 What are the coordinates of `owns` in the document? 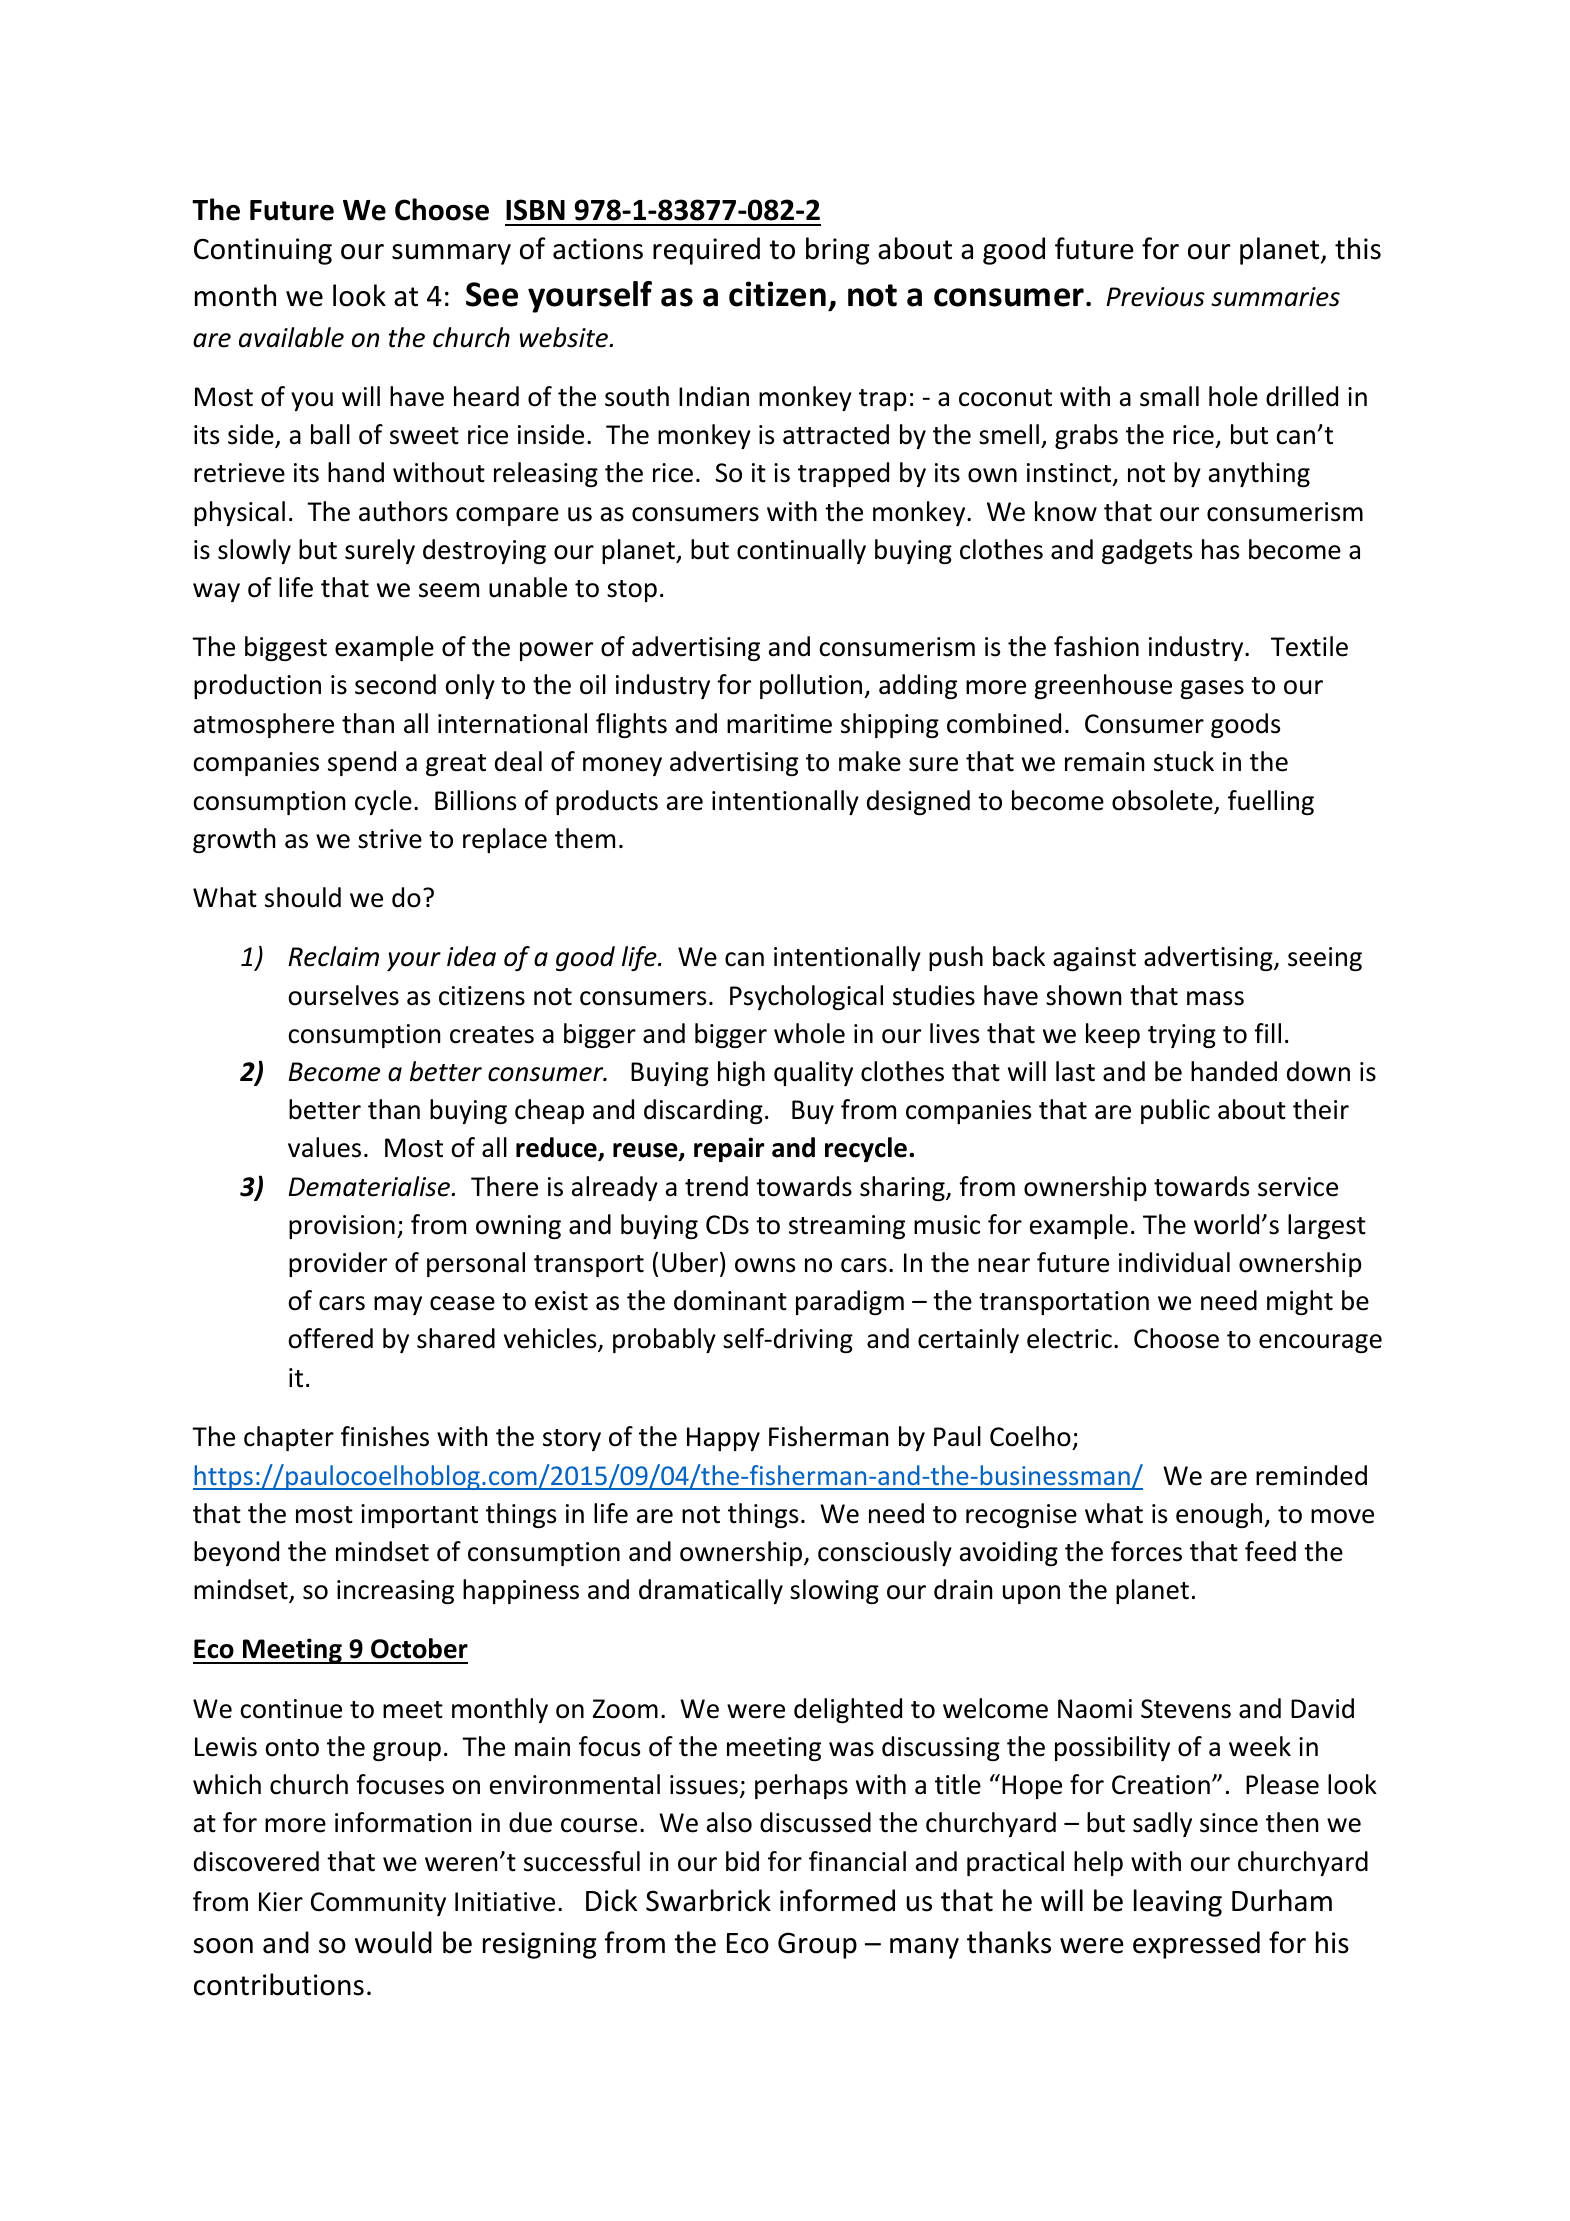 It's located at (765, 1265).
